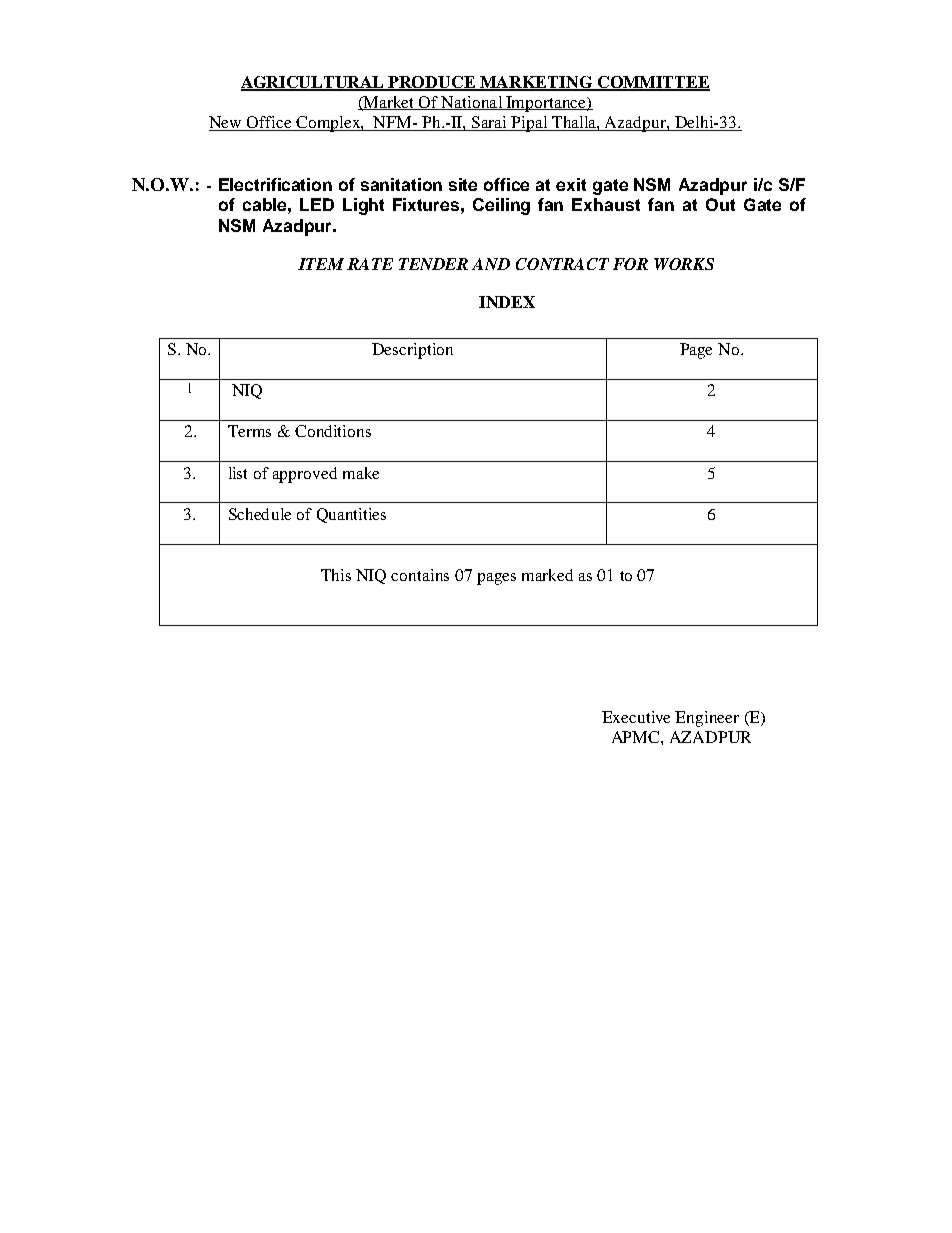 Image resolution: width=952 pixels, height=1233 pixels. I want to click on Terms, so click(249, 431).
